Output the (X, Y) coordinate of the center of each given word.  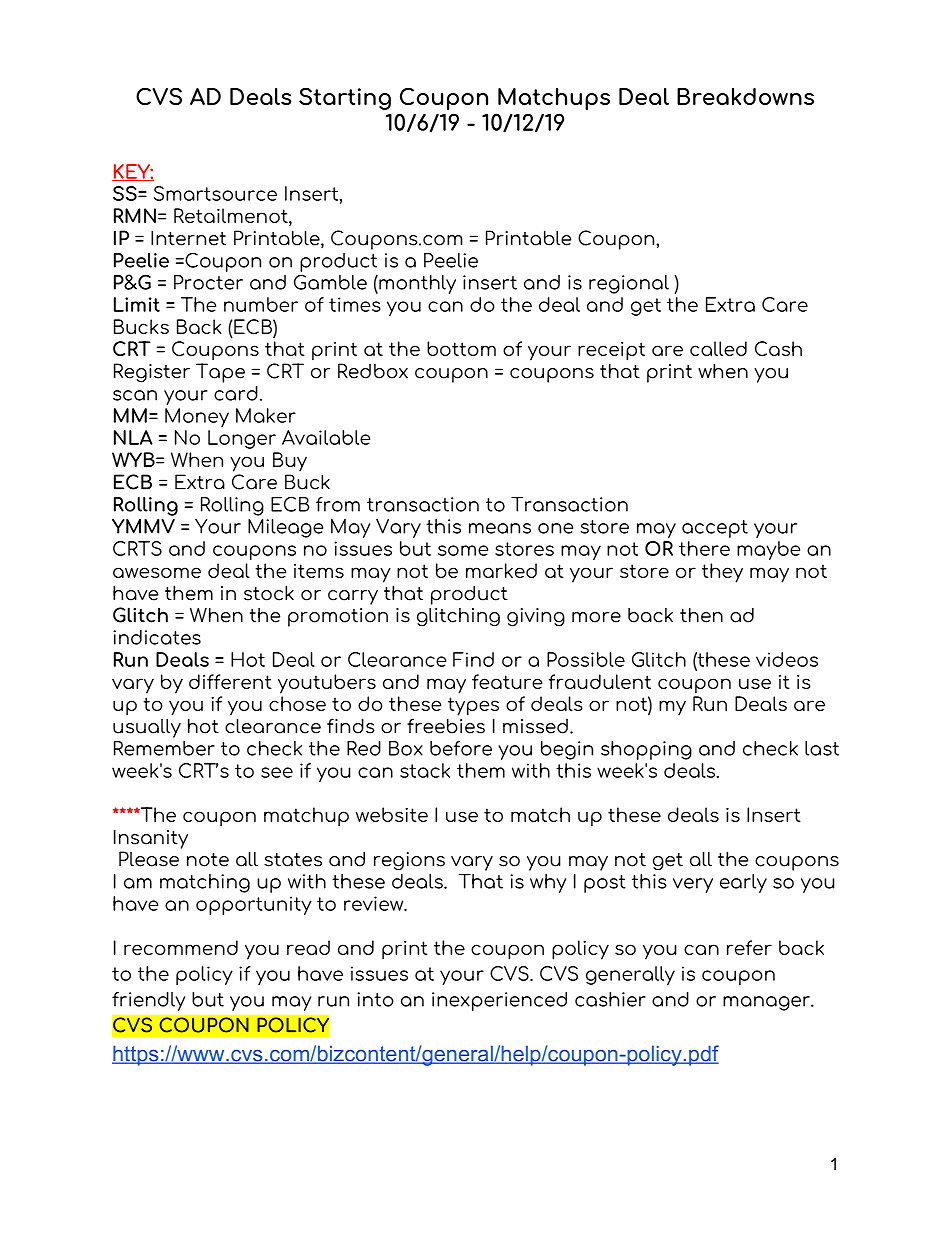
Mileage (285, 528)
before (461, 748)
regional (629, 284)
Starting (345, 99)
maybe (768, 550)
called (718, 348)
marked (501, 570)
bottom (461, 348)
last (822, 748)
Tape (220, 373)
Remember (164, 748)
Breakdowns (745, 96)
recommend (181, 947)
